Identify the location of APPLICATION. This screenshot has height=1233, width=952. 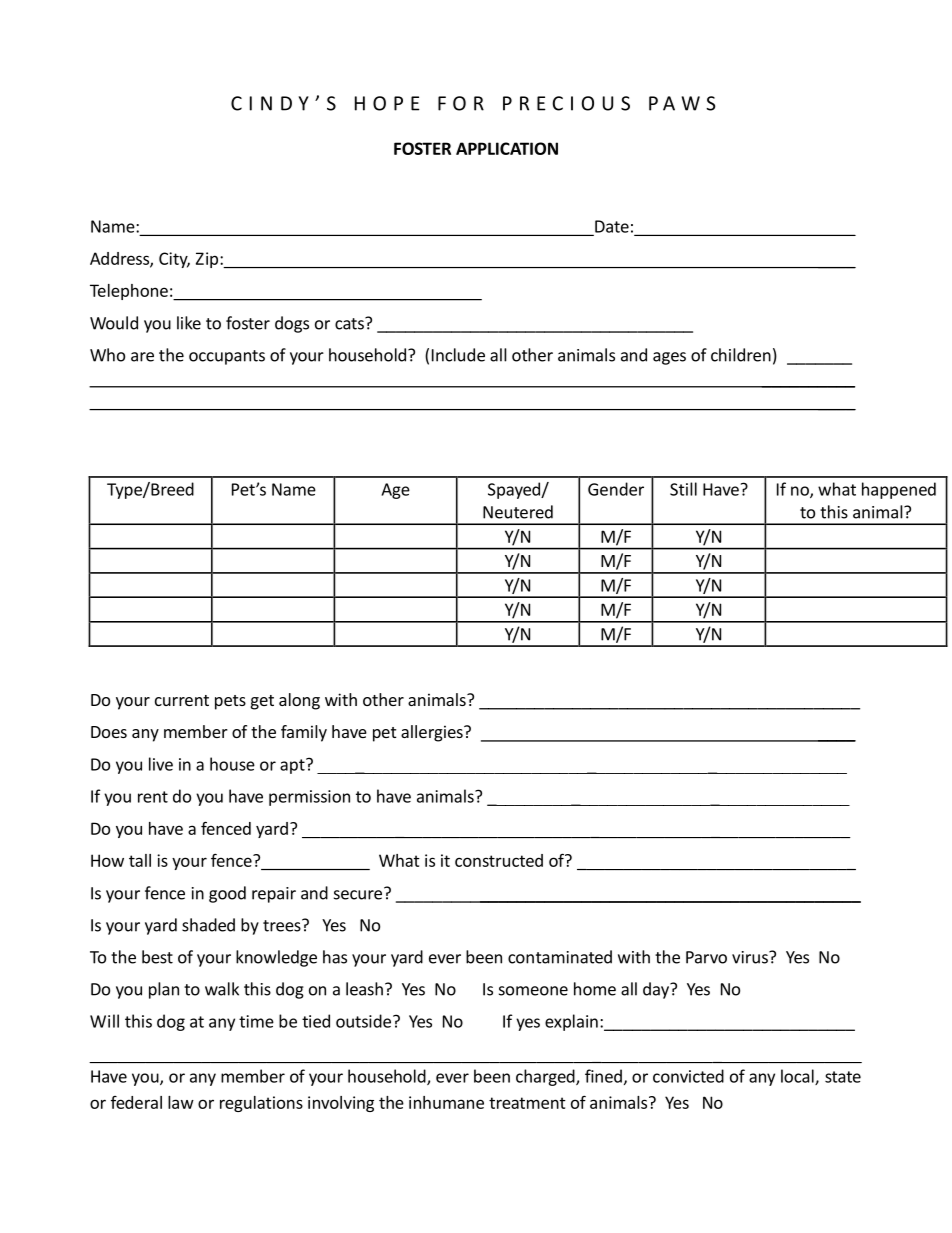
(507, 148).
